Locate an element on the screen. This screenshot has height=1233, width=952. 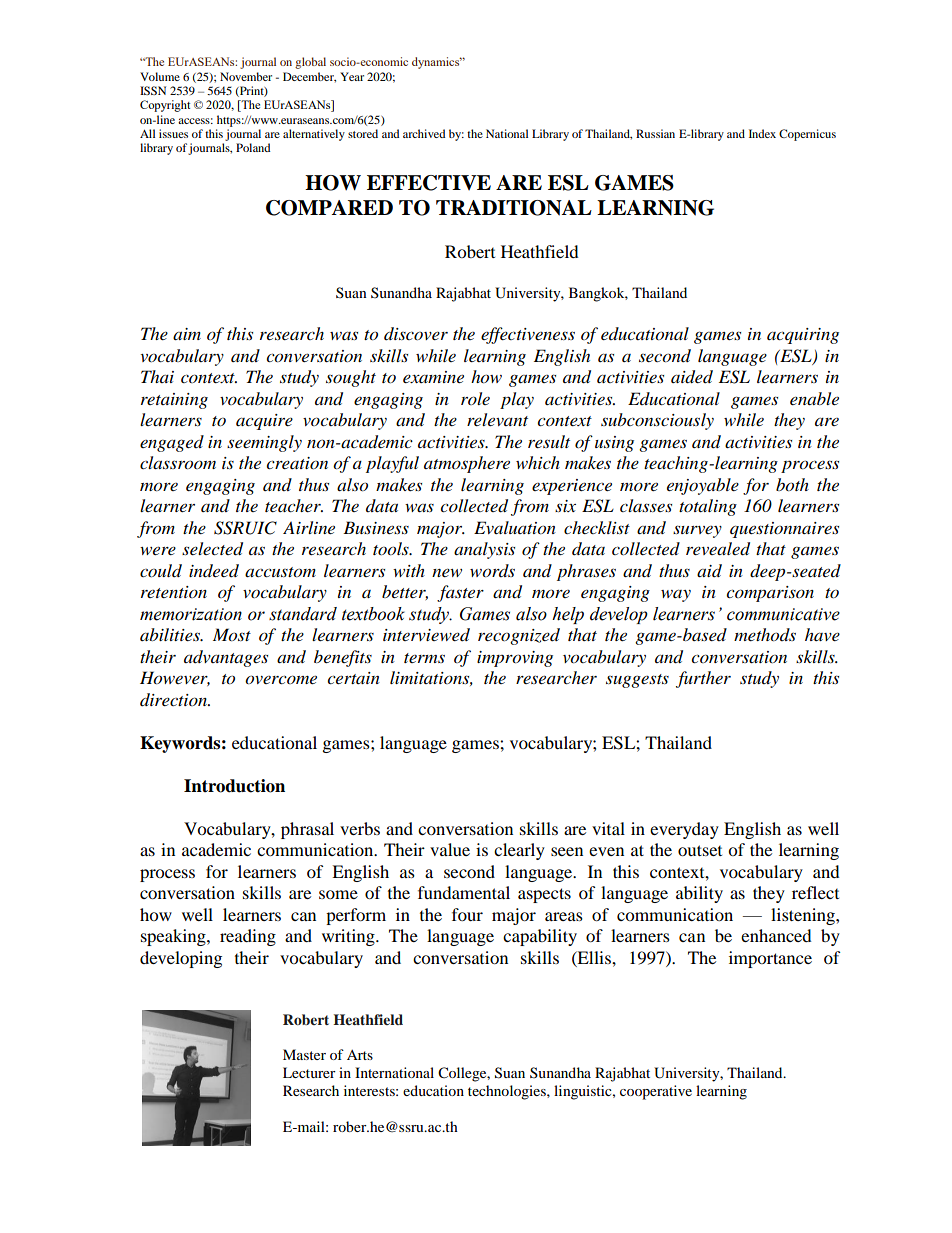
indeed is located at coordinates (214, 571).
